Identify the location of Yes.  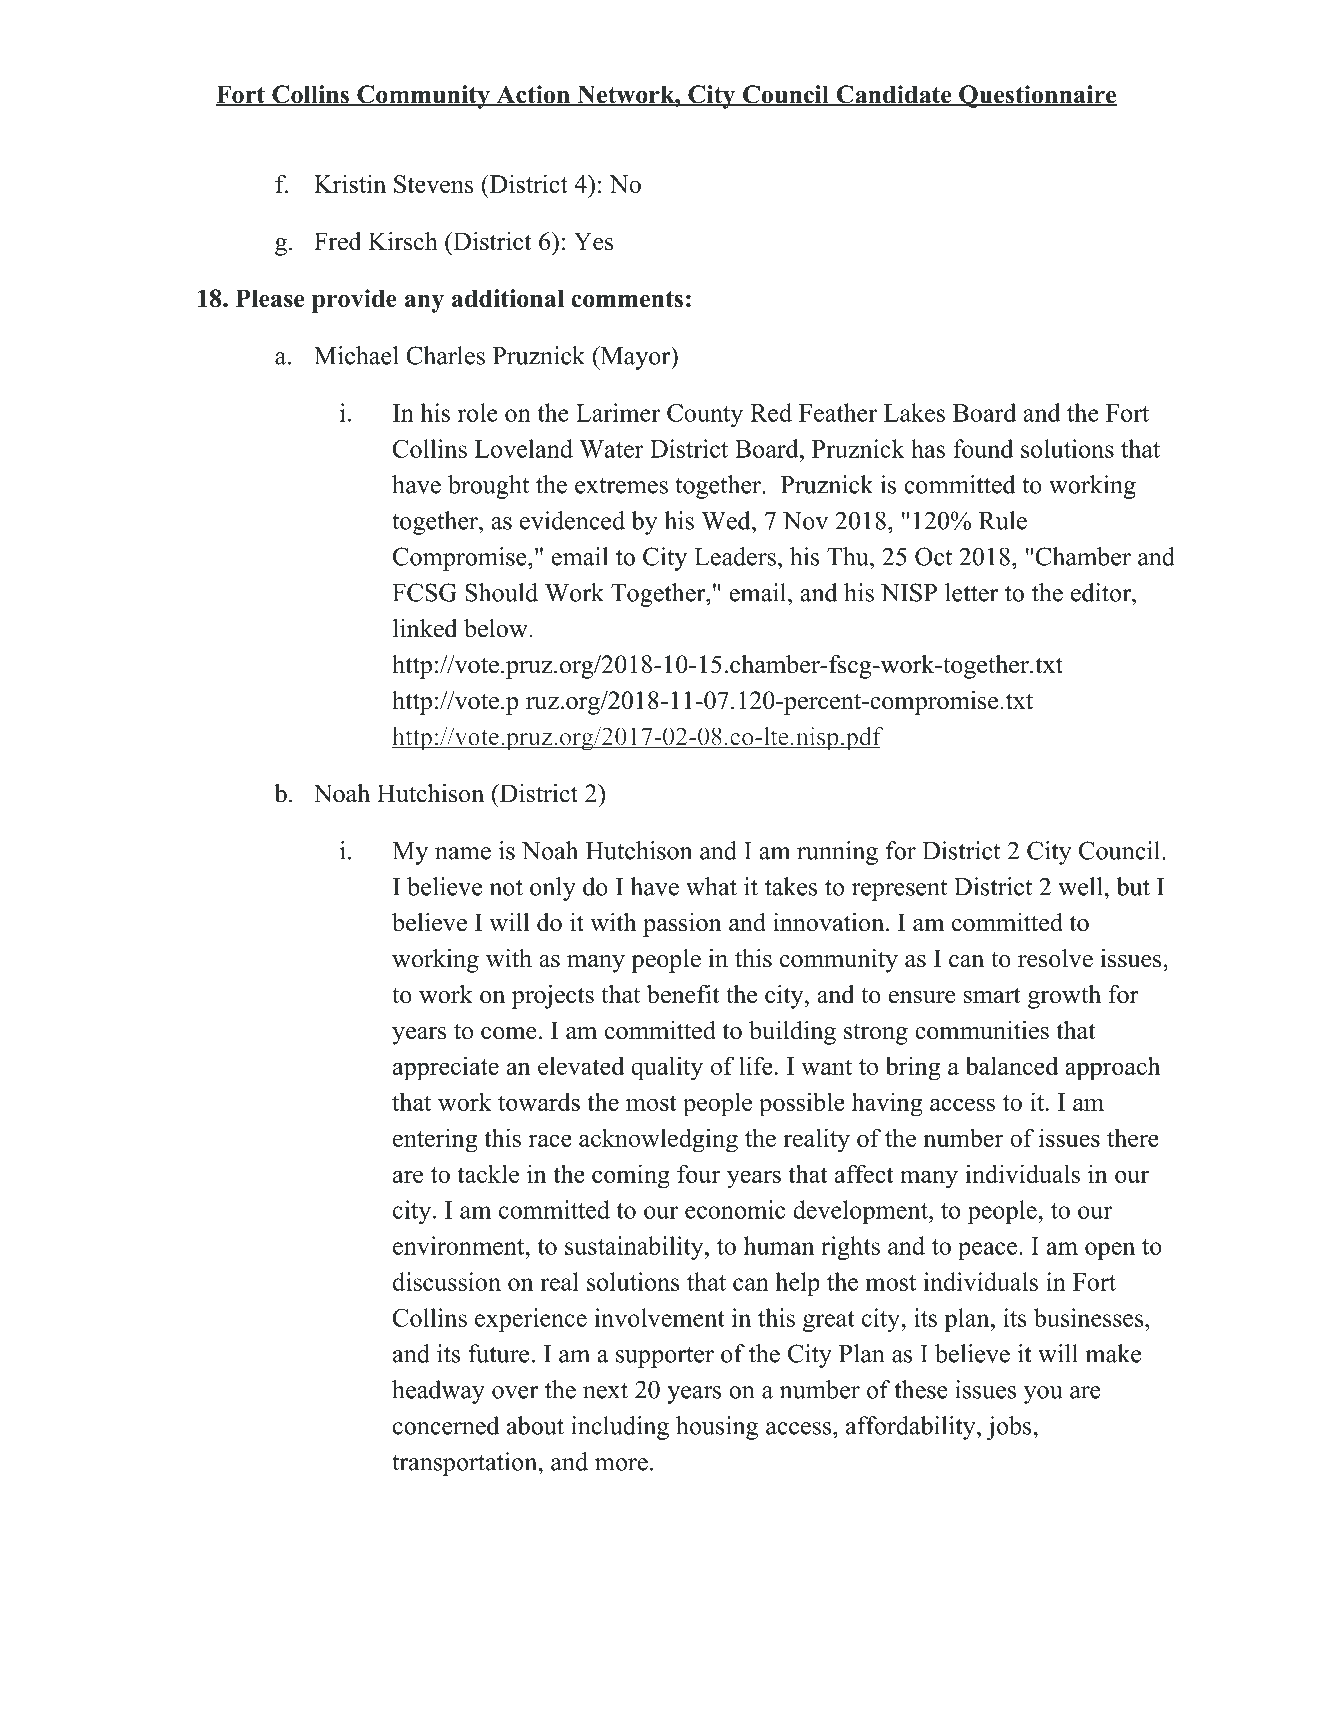
(594, 241).
